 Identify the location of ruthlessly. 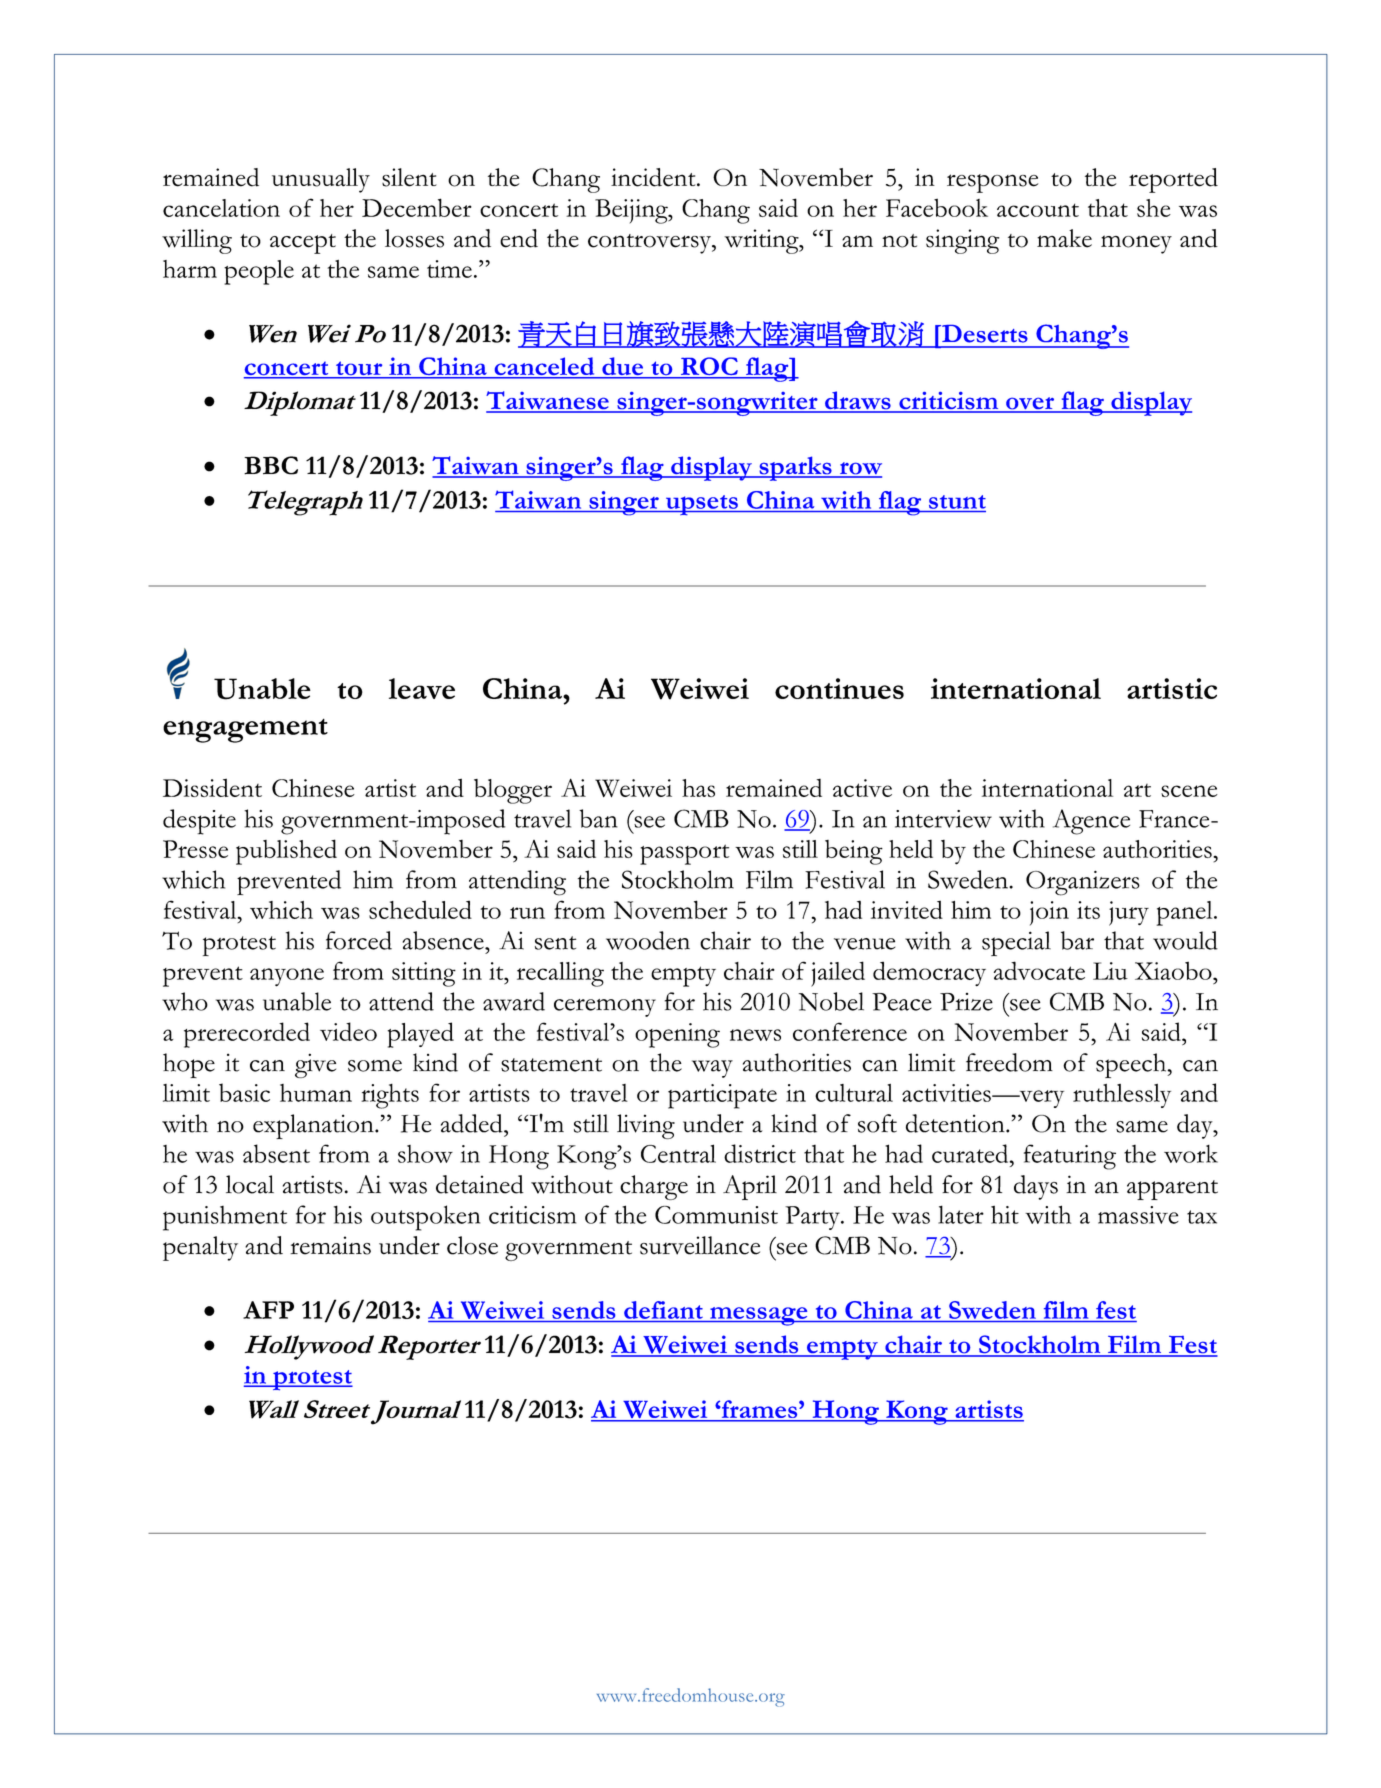
(1122, 1096).
